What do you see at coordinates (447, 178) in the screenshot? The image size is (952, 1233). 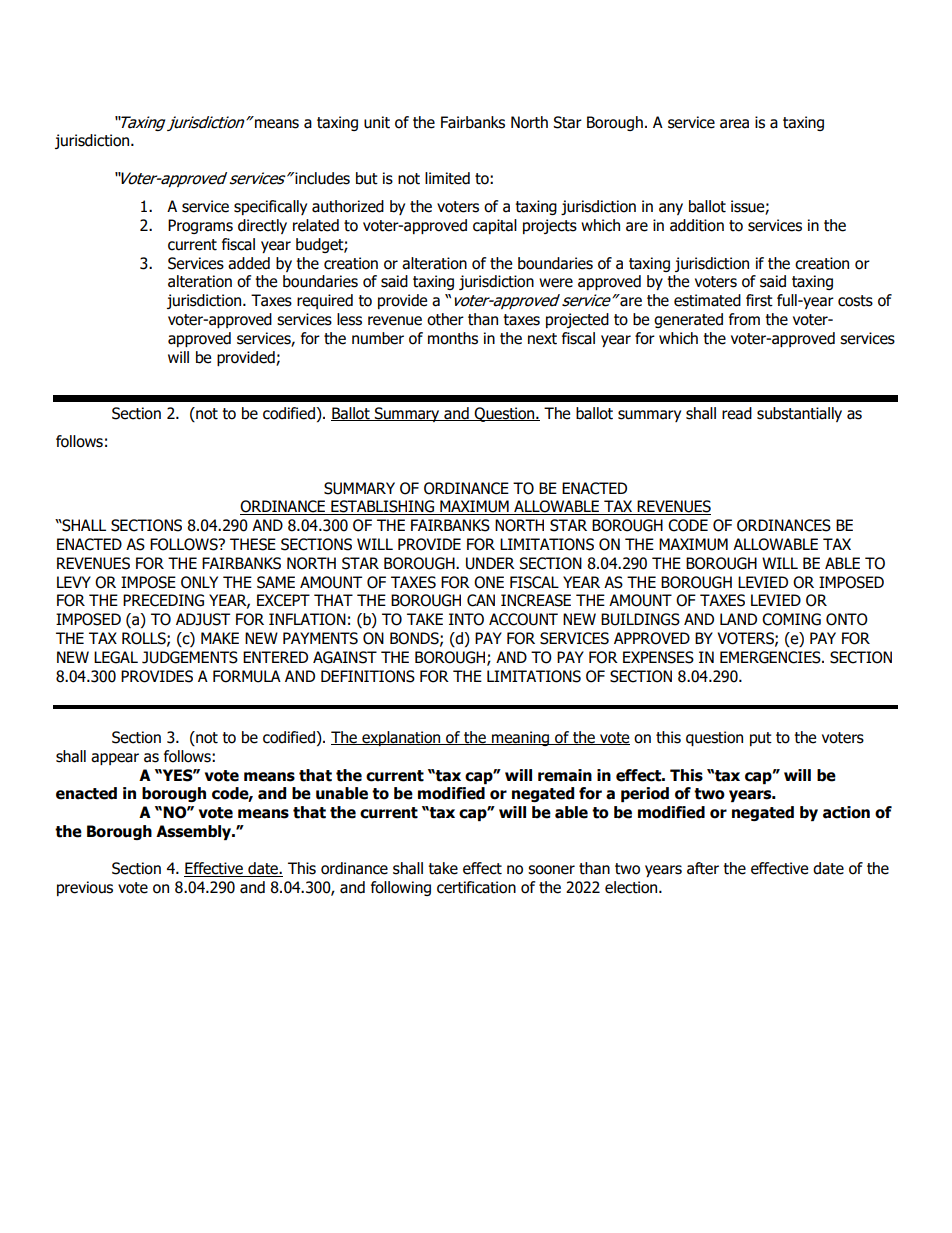 I see `limited` at bounding box center [447, 178].
